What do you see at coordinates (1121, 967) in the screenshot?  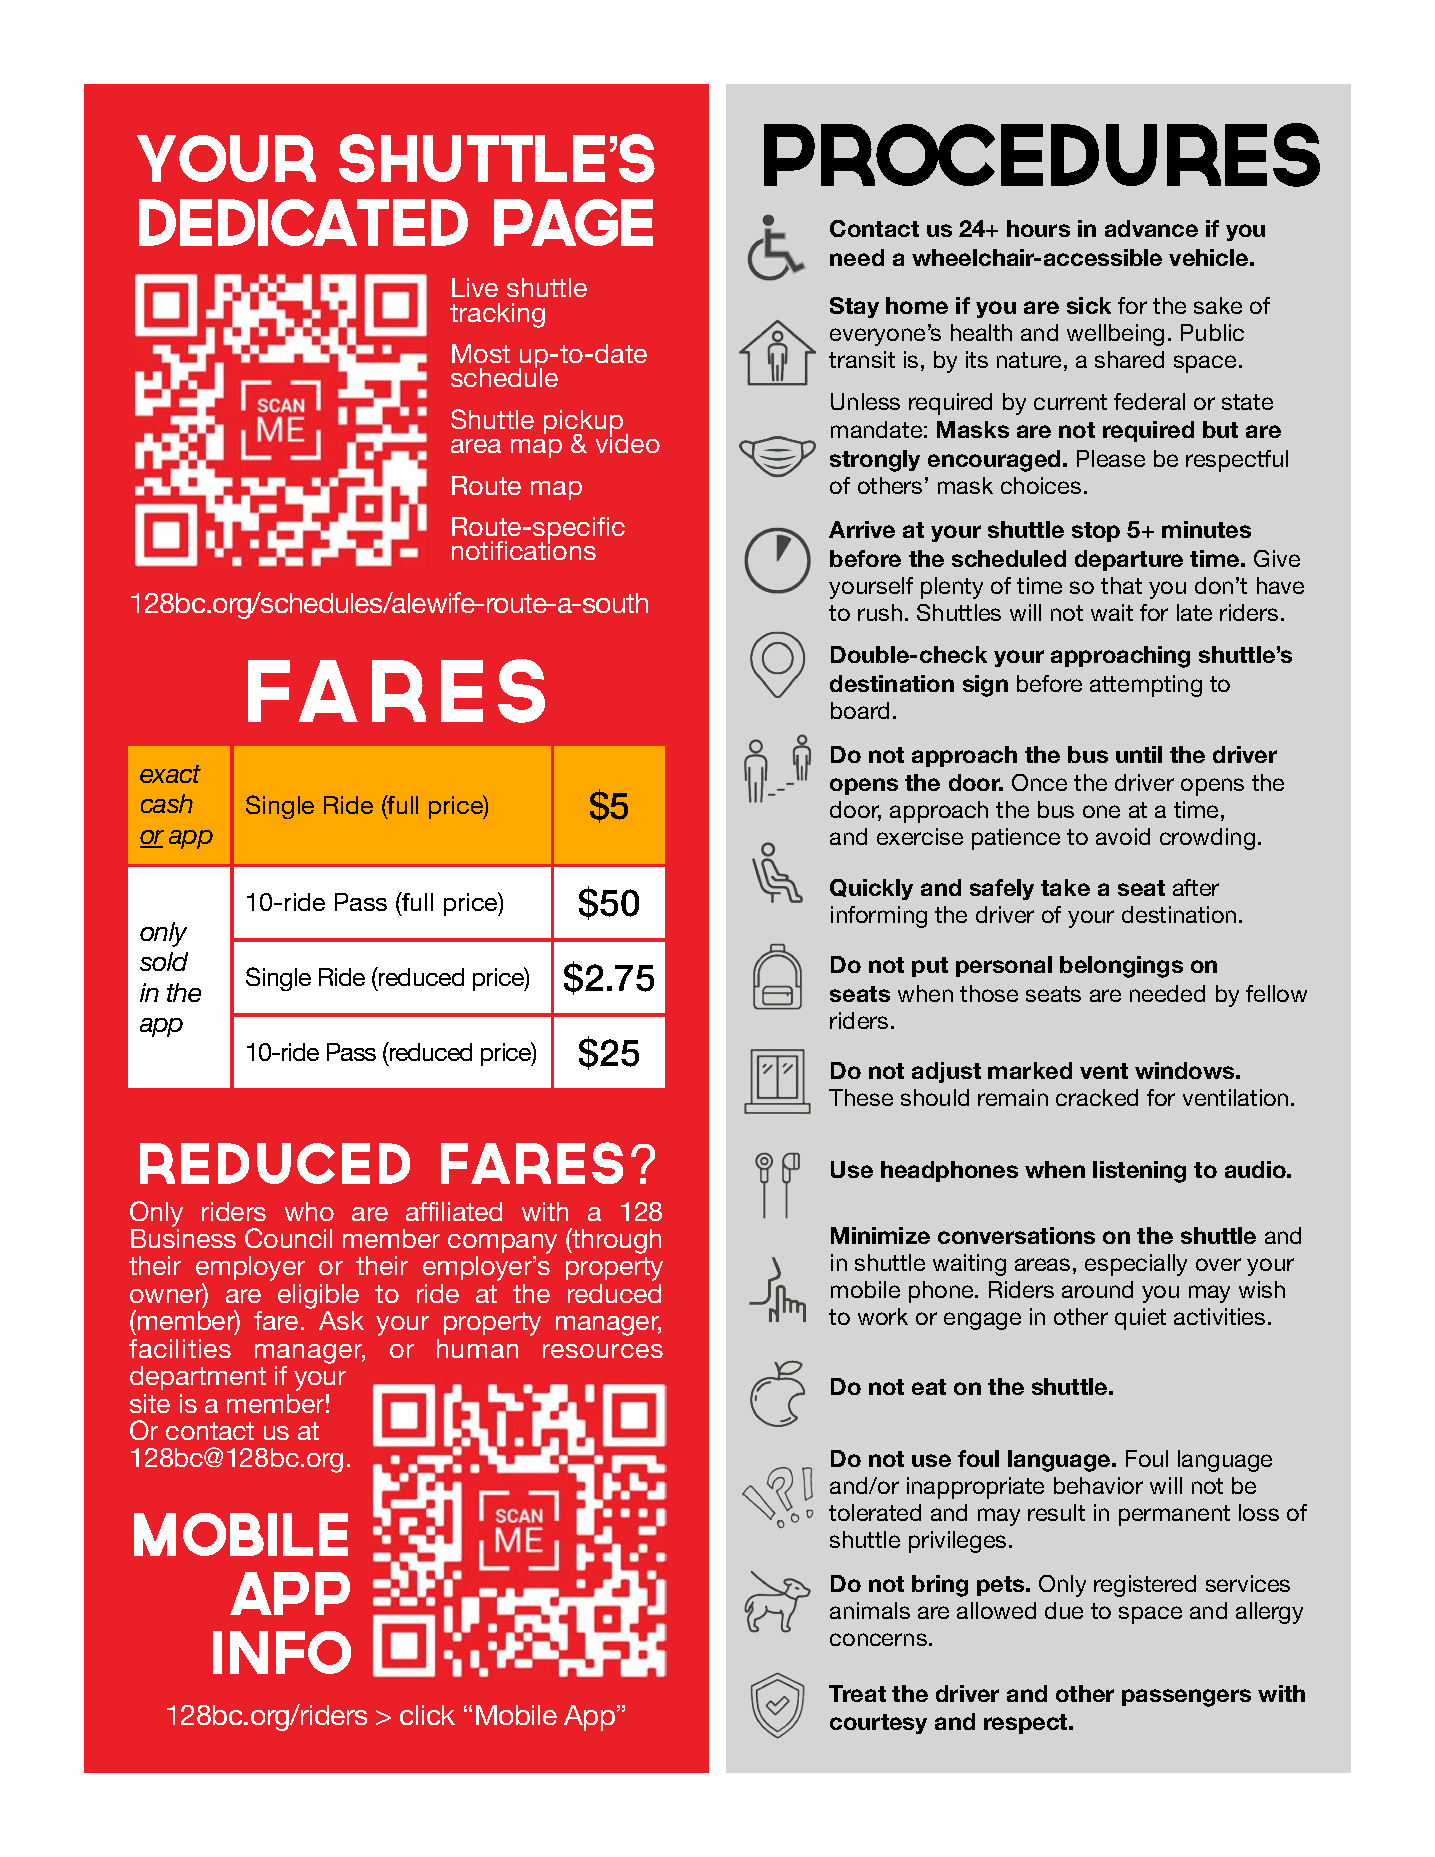 I see `belongings` at bounding box center [1121, 967].
